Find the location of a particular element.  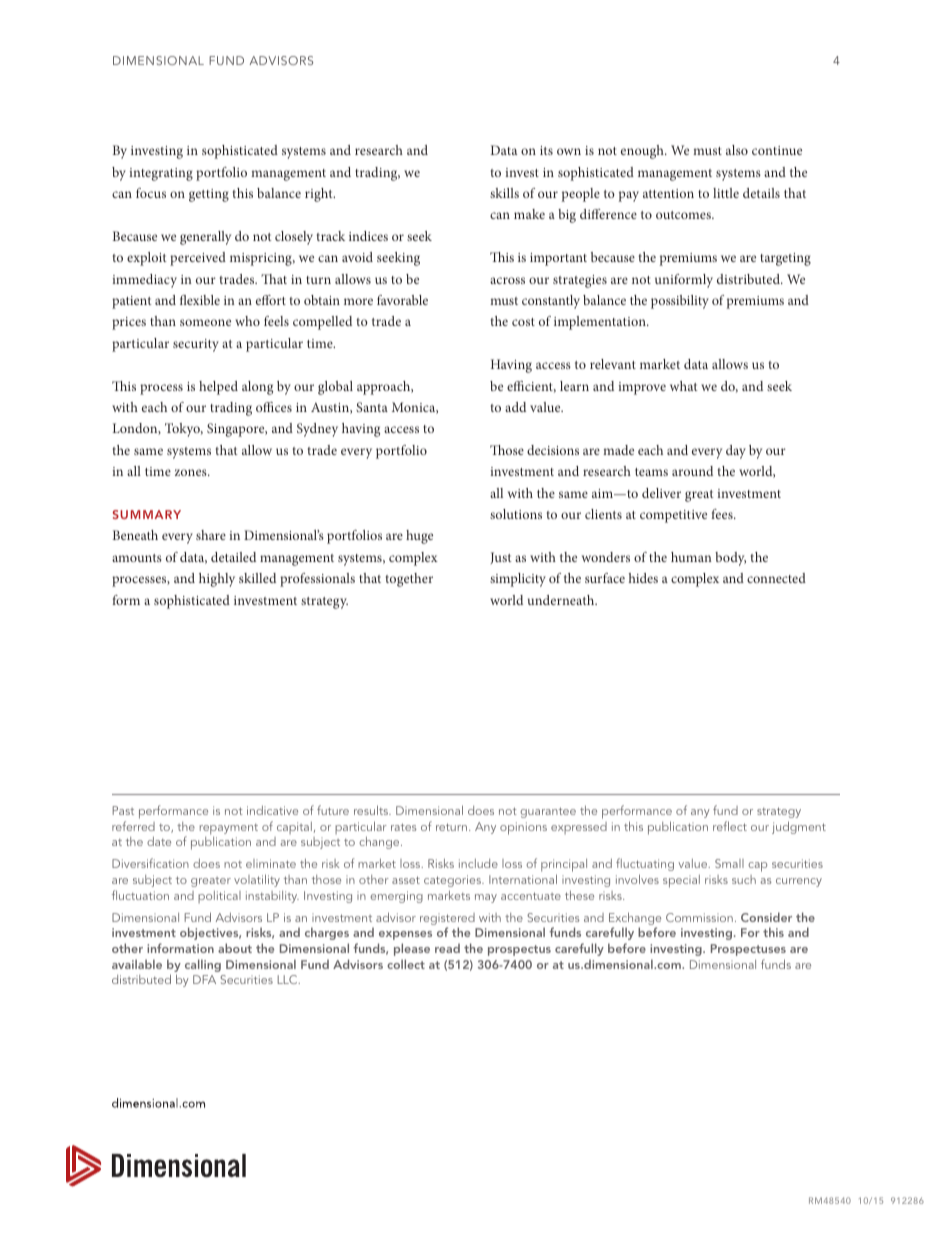

read is located at coordinates (447, 948).
